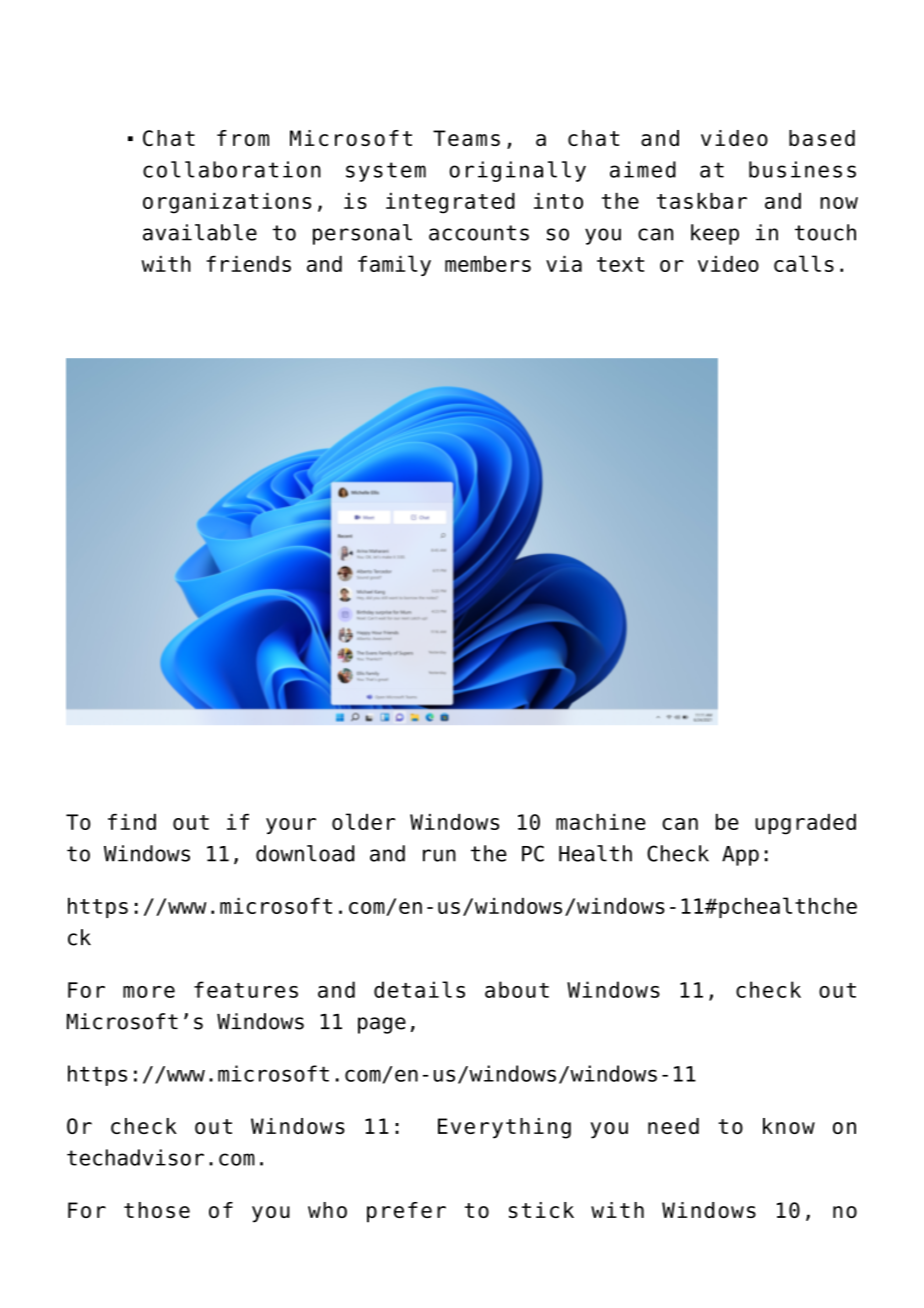 This screenshot has width=924, height=1308. I want to click on those, so click(157, 1210).
